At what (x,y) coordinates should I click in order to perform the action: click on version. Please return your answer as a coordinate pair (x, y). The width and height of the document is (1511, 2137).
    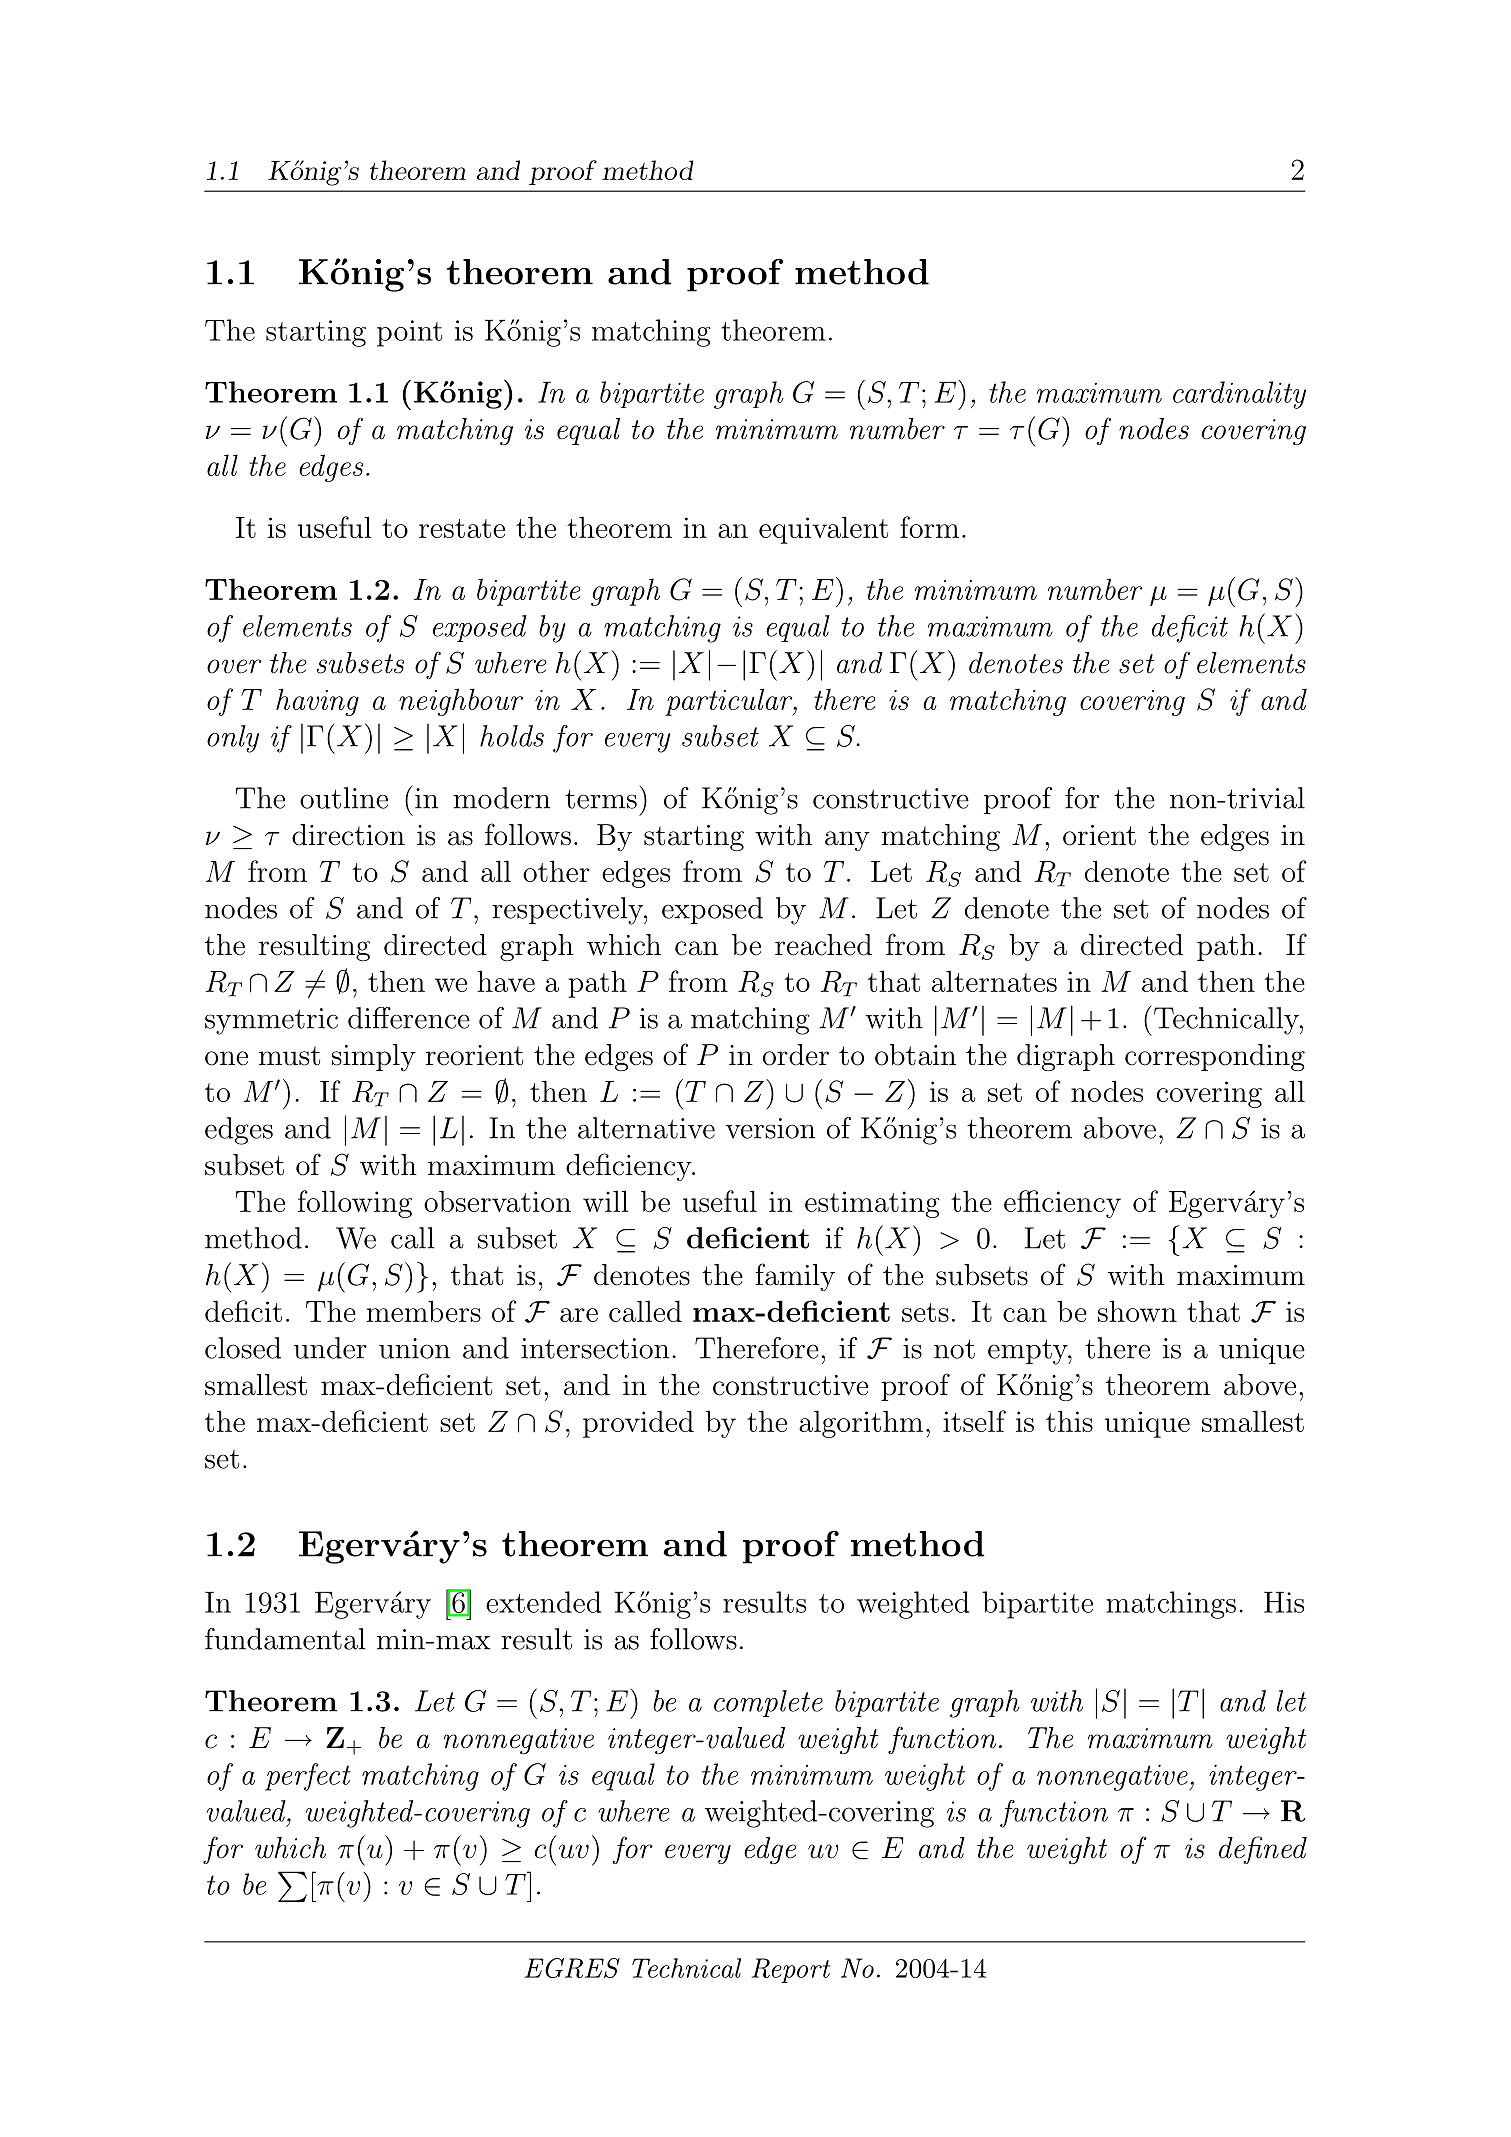
    Looking at the image, I should click on (771, 1128).
